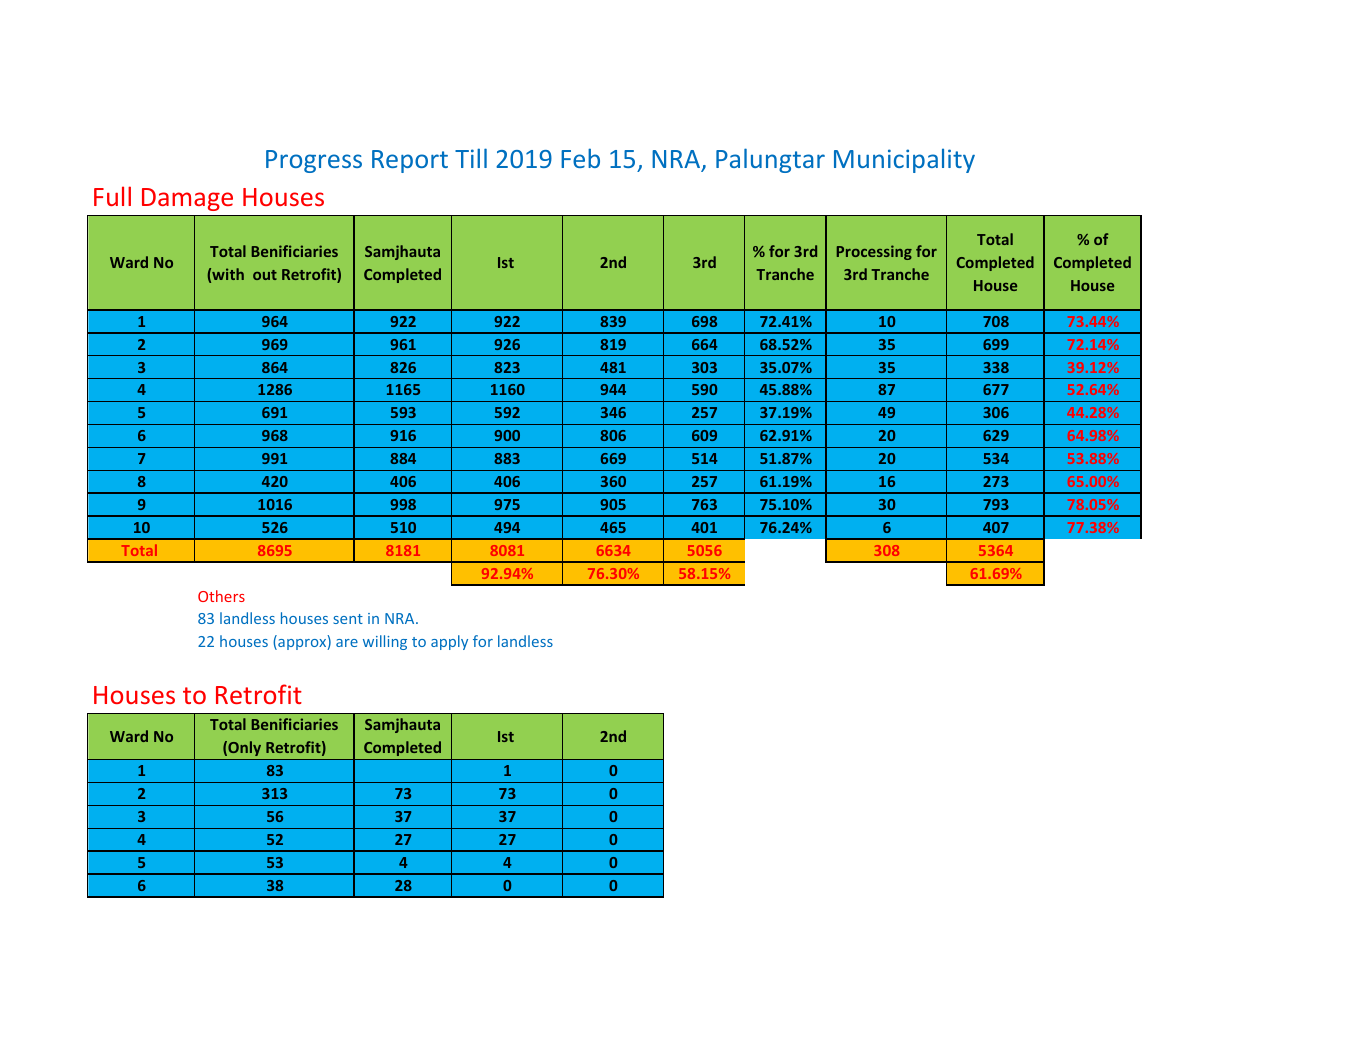 The image size is (1361, 1052). I want to click on Others, so click(221, 596).
